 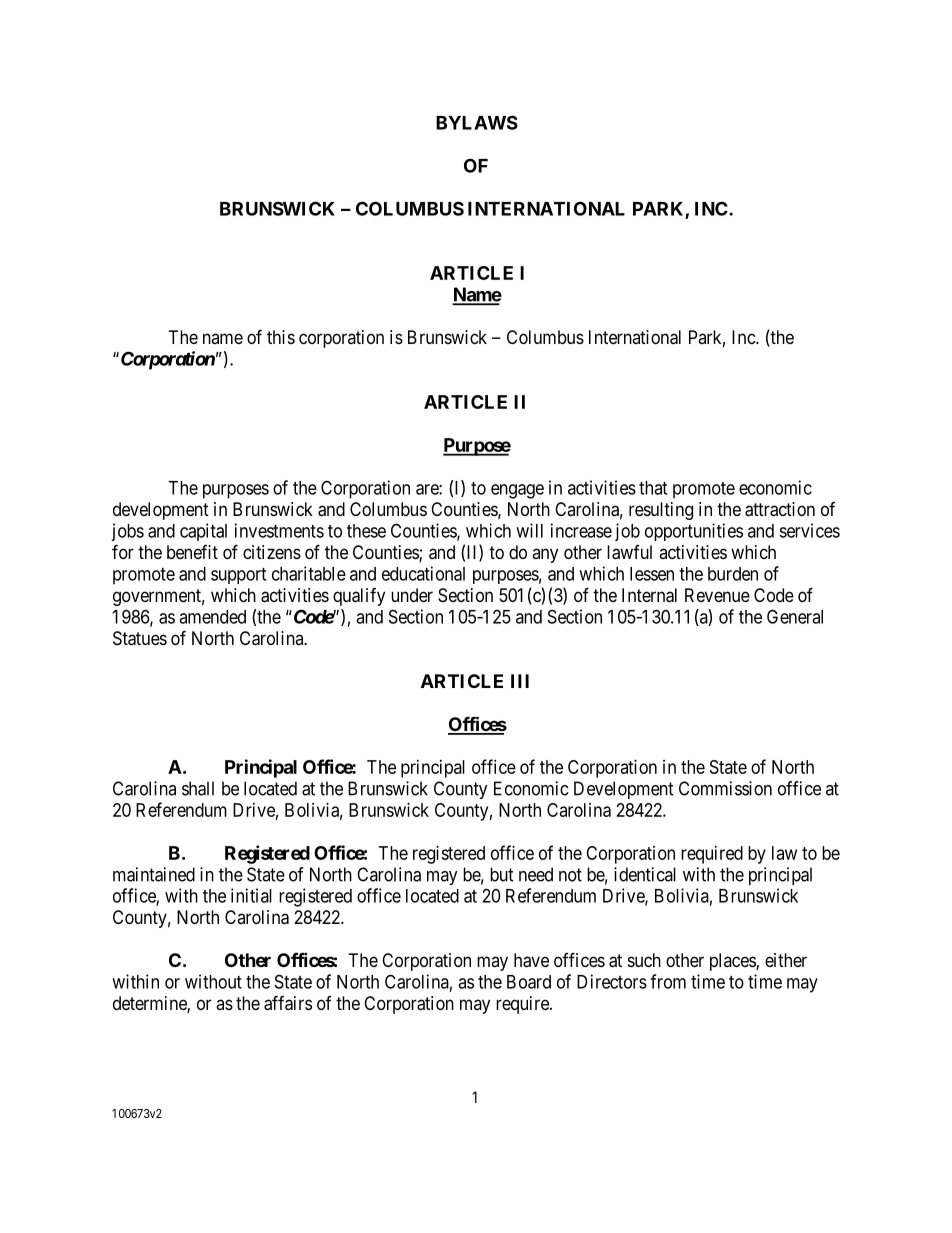 I want to click on capital, so click(x=203, y=532).
